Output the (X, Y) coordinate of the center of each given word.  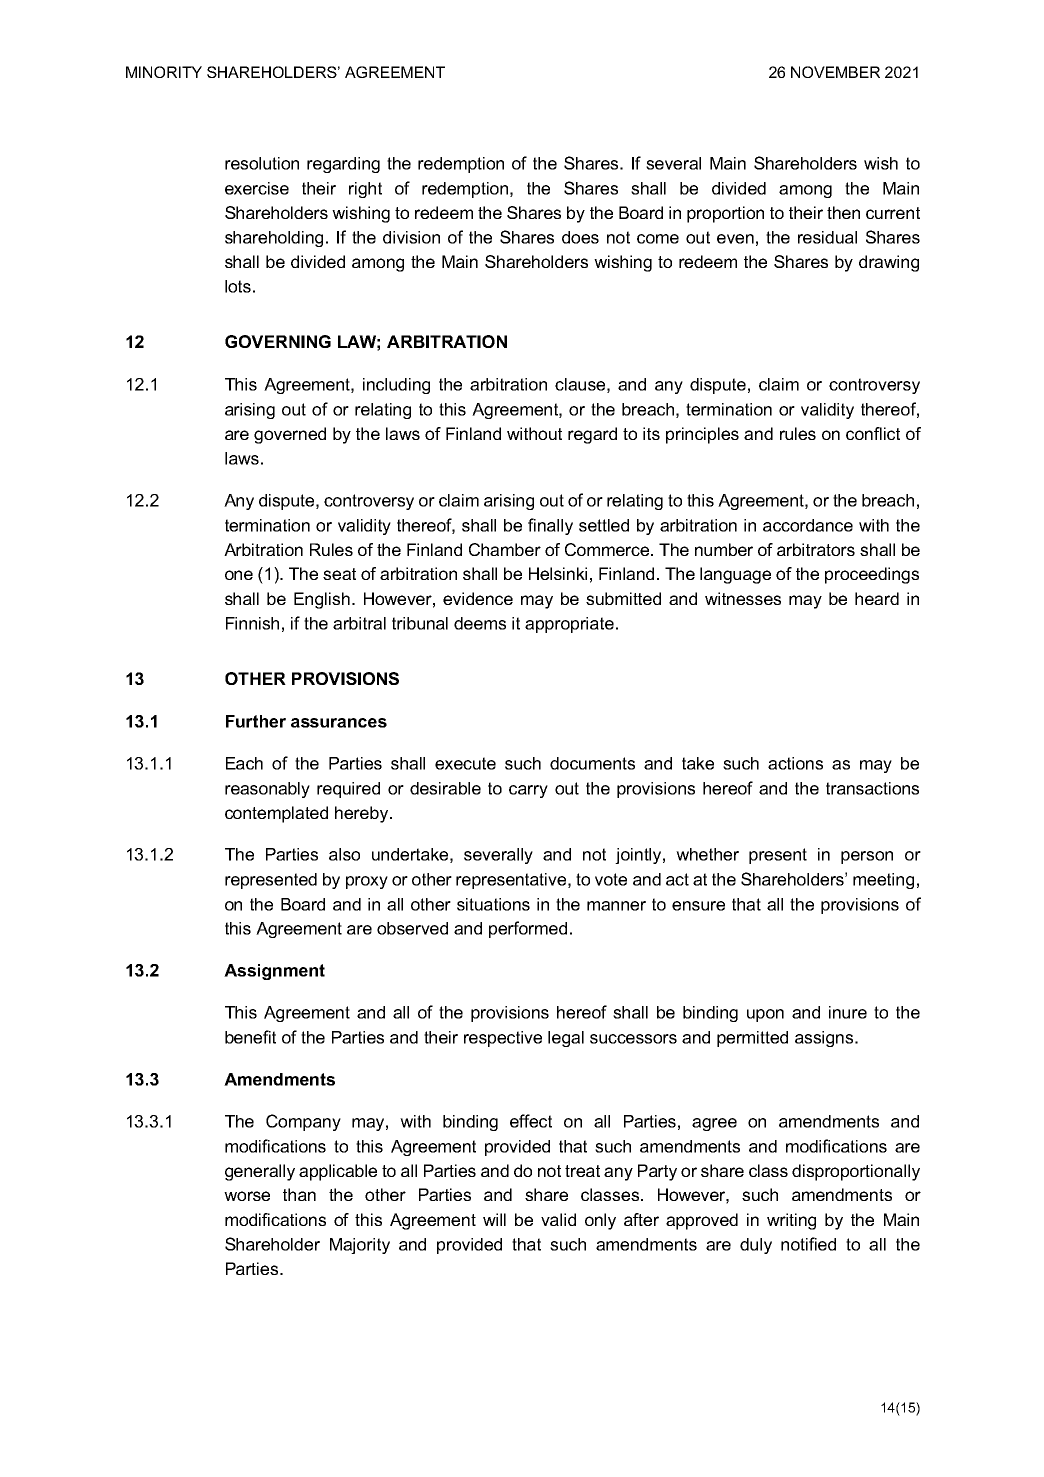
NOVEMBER (835, 72)
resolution (262, 163)
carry (528, 791)
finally (550, 526)
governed (290, 435)
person (867, 857)
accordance (808, 525)
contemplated (276, 814)
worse (247, 1196)
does (580, 237)
